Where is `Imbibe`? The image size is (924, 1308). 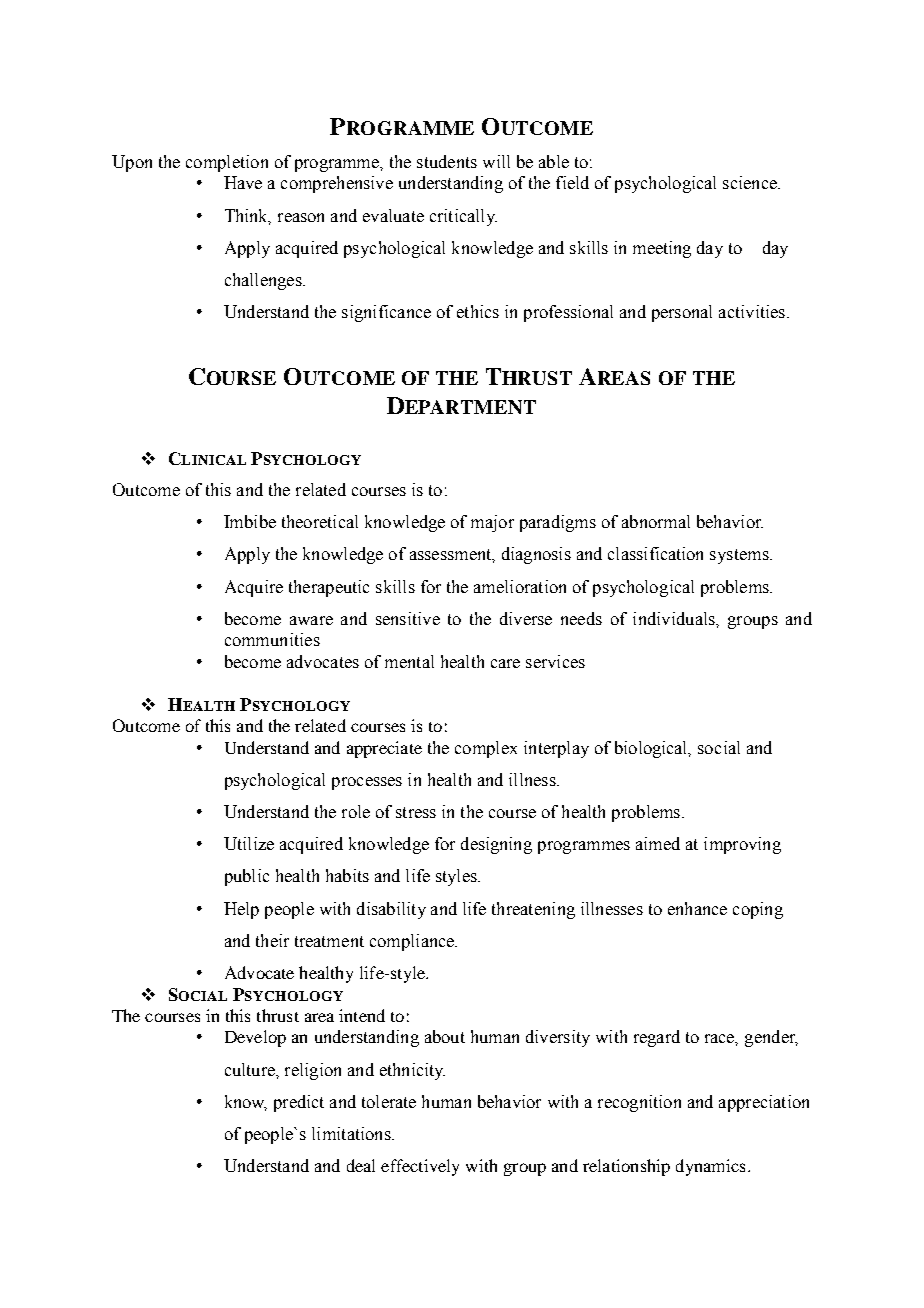 Imbibe is located at coordinates (250, 521).
